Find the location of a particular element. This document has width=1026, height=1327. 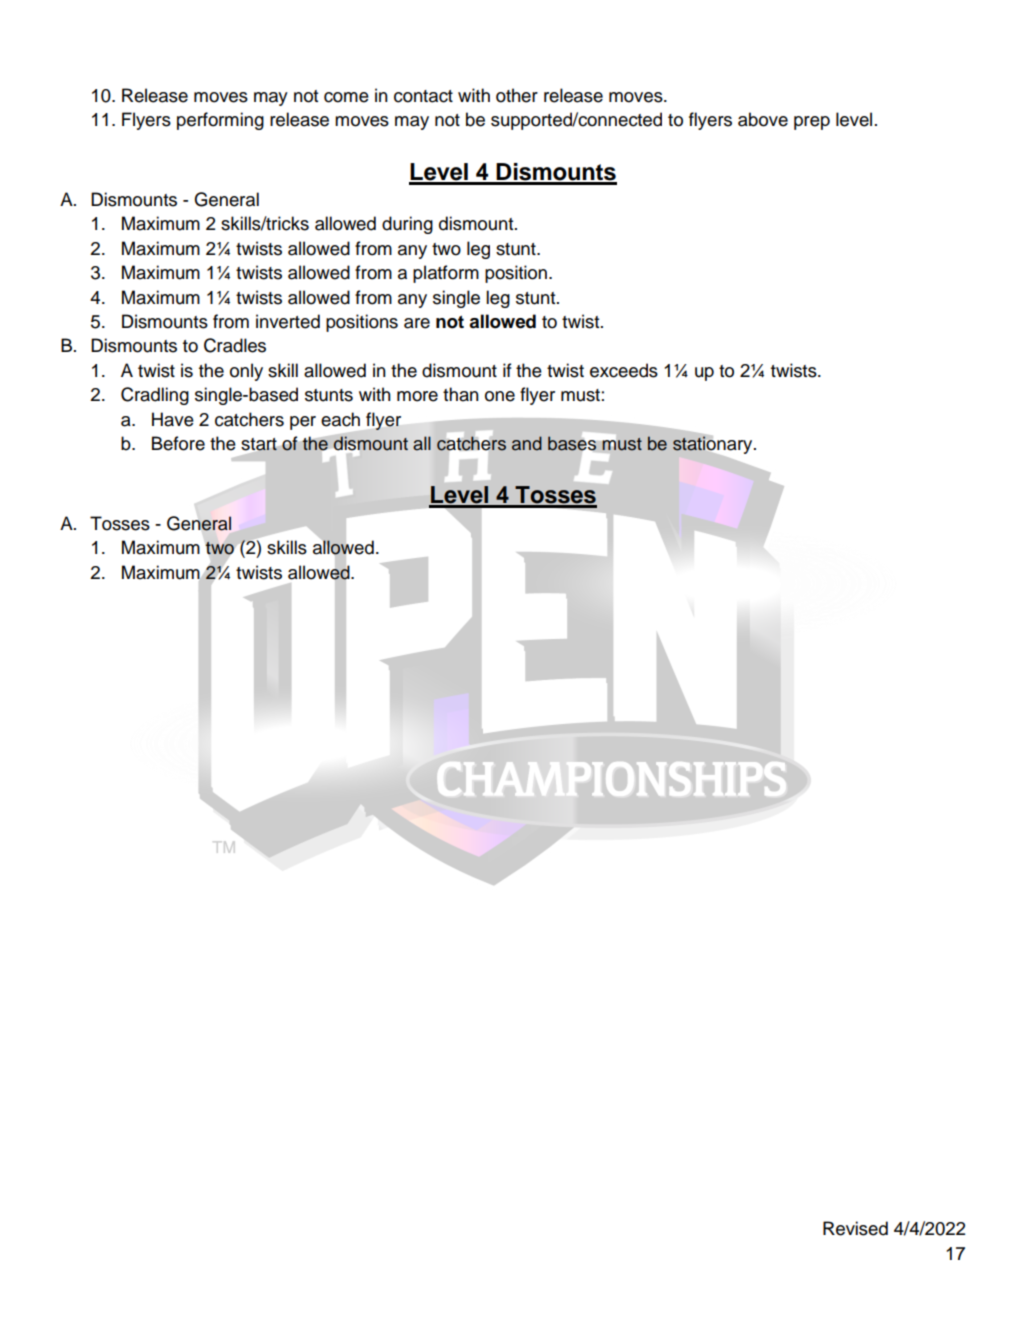

stationary is located at coordinates (714, 445).
